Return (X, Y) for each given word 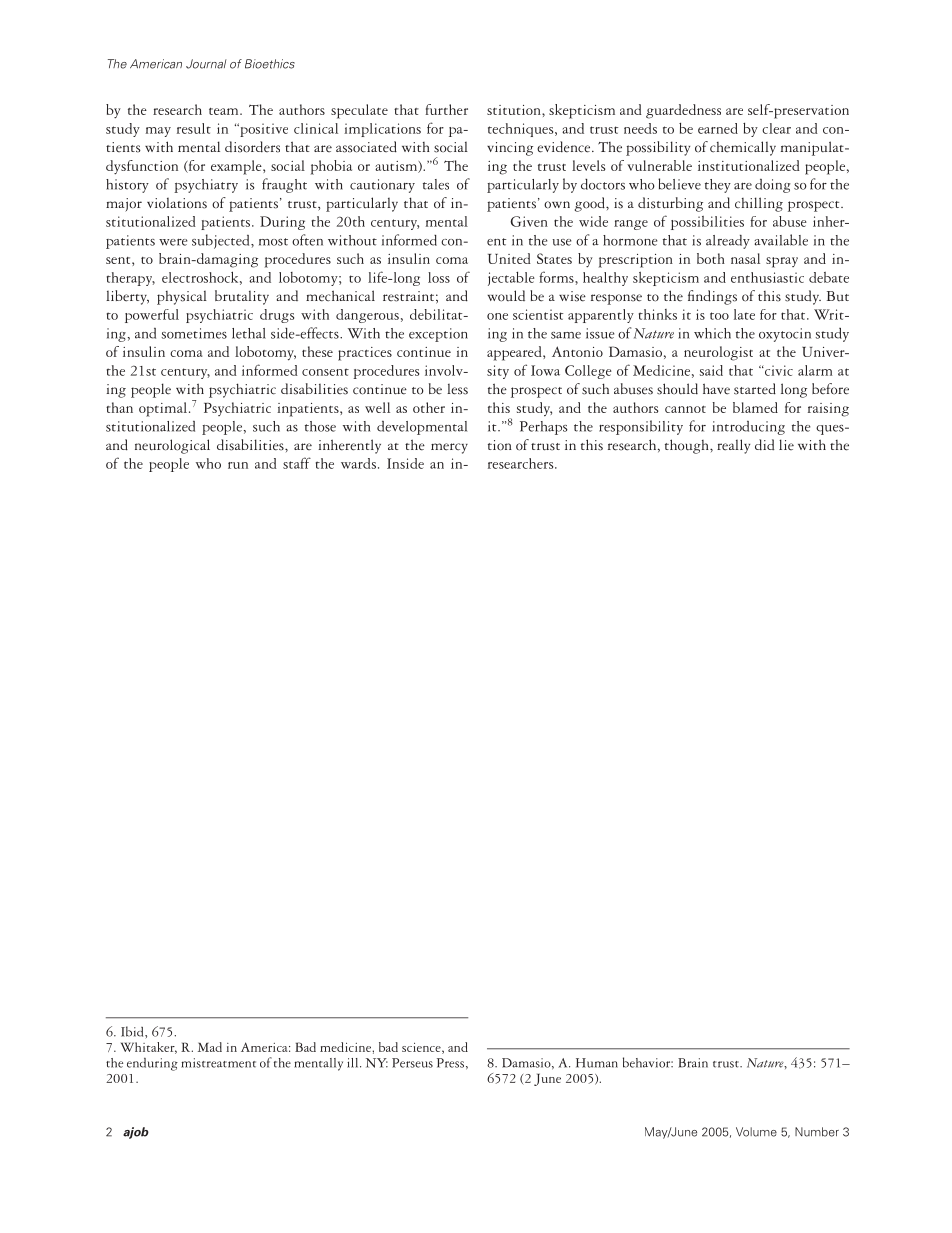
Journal (206, 64)
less (457, 389)
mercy (449, 448)
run (238, 465)
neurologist (718, 353)
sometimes (194, 333)
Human (597, 1063)
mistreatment (218, 1063)
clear (776, 128)
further (446, 109)
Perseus (412, 1063)
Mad (210, 1047)
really (733, 446)
